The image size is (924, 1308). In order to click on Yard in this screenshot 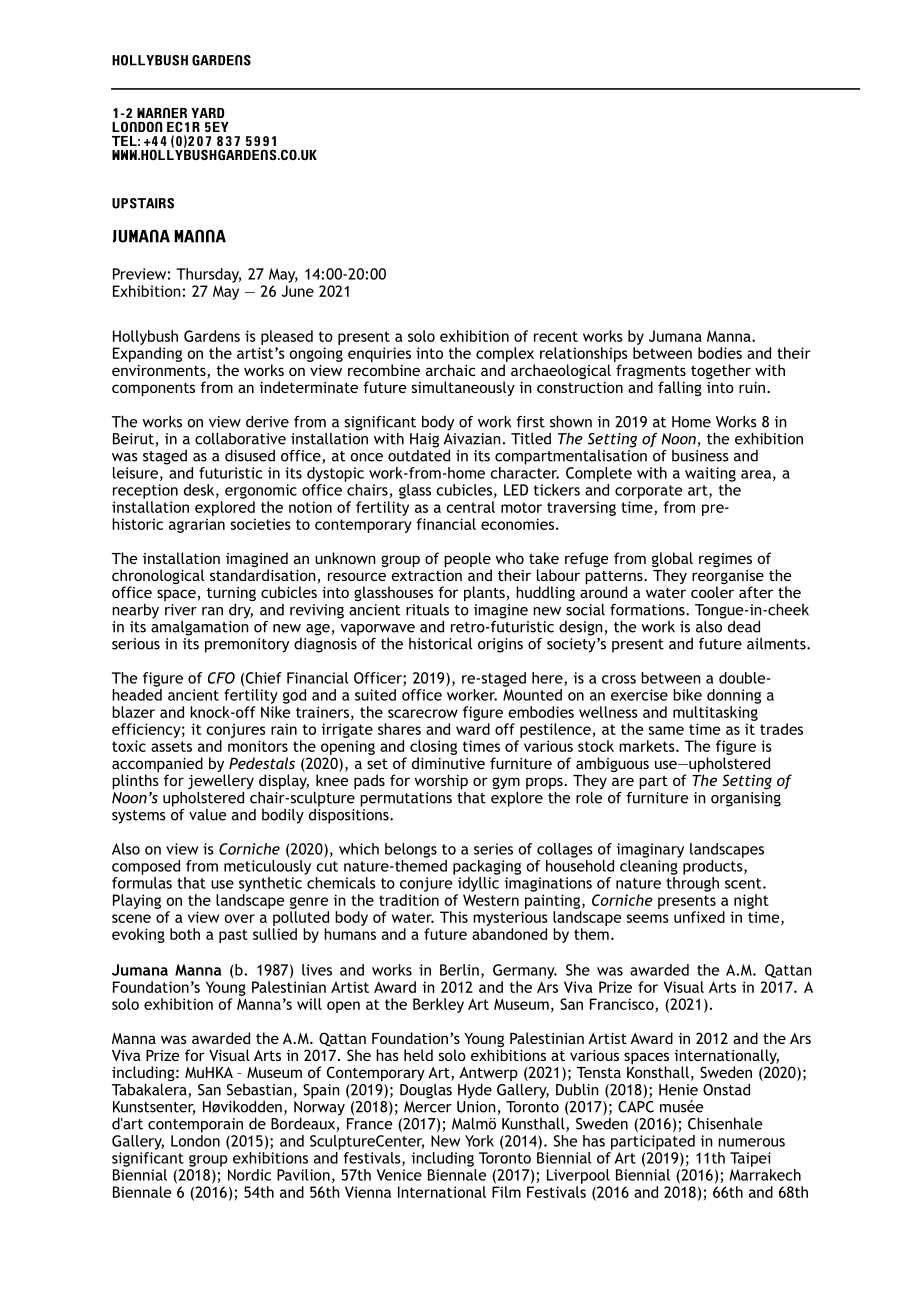, I will do `click(208, 113)`.
